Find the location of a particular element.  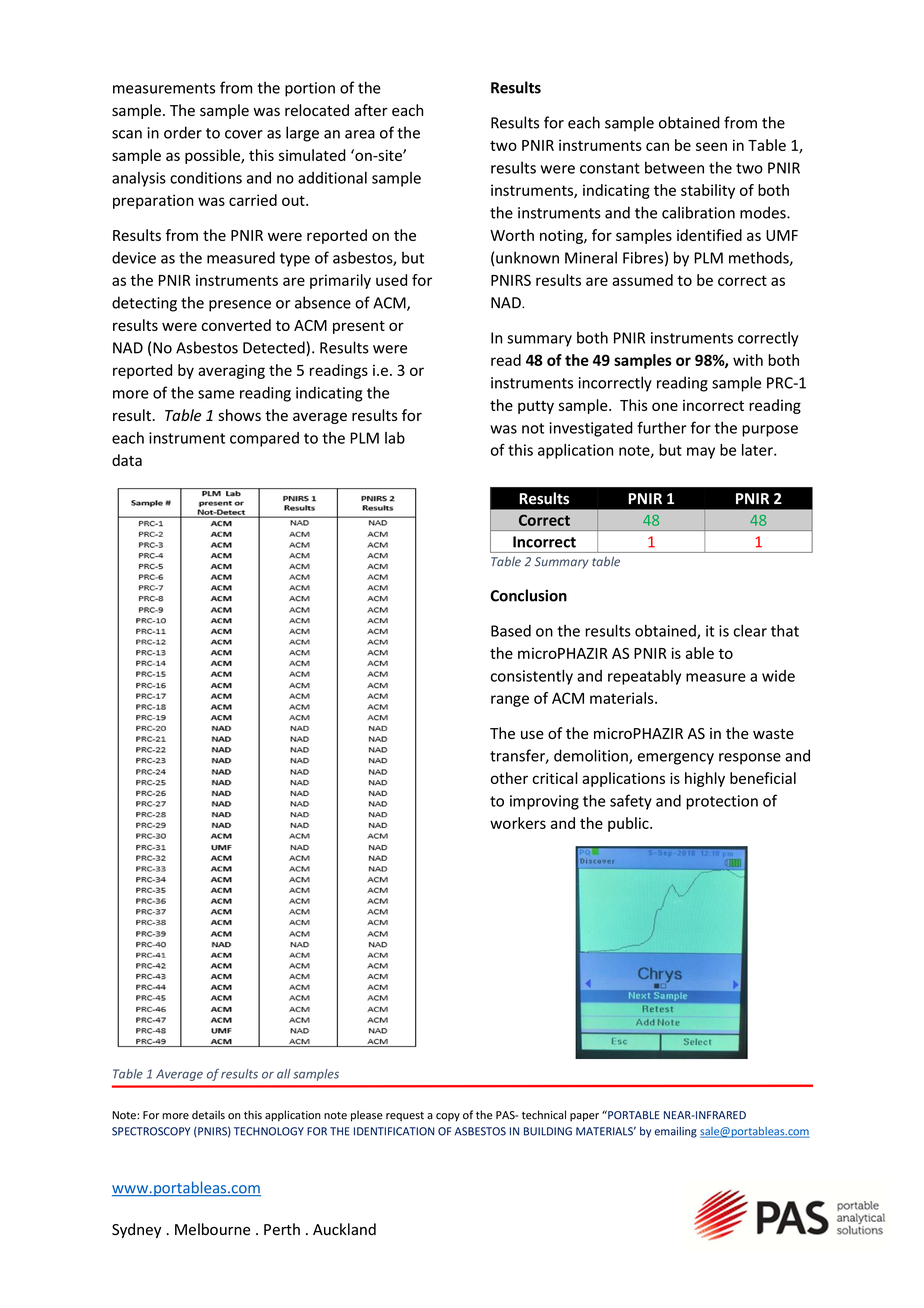

Based is located at coordinates (511, 631).
